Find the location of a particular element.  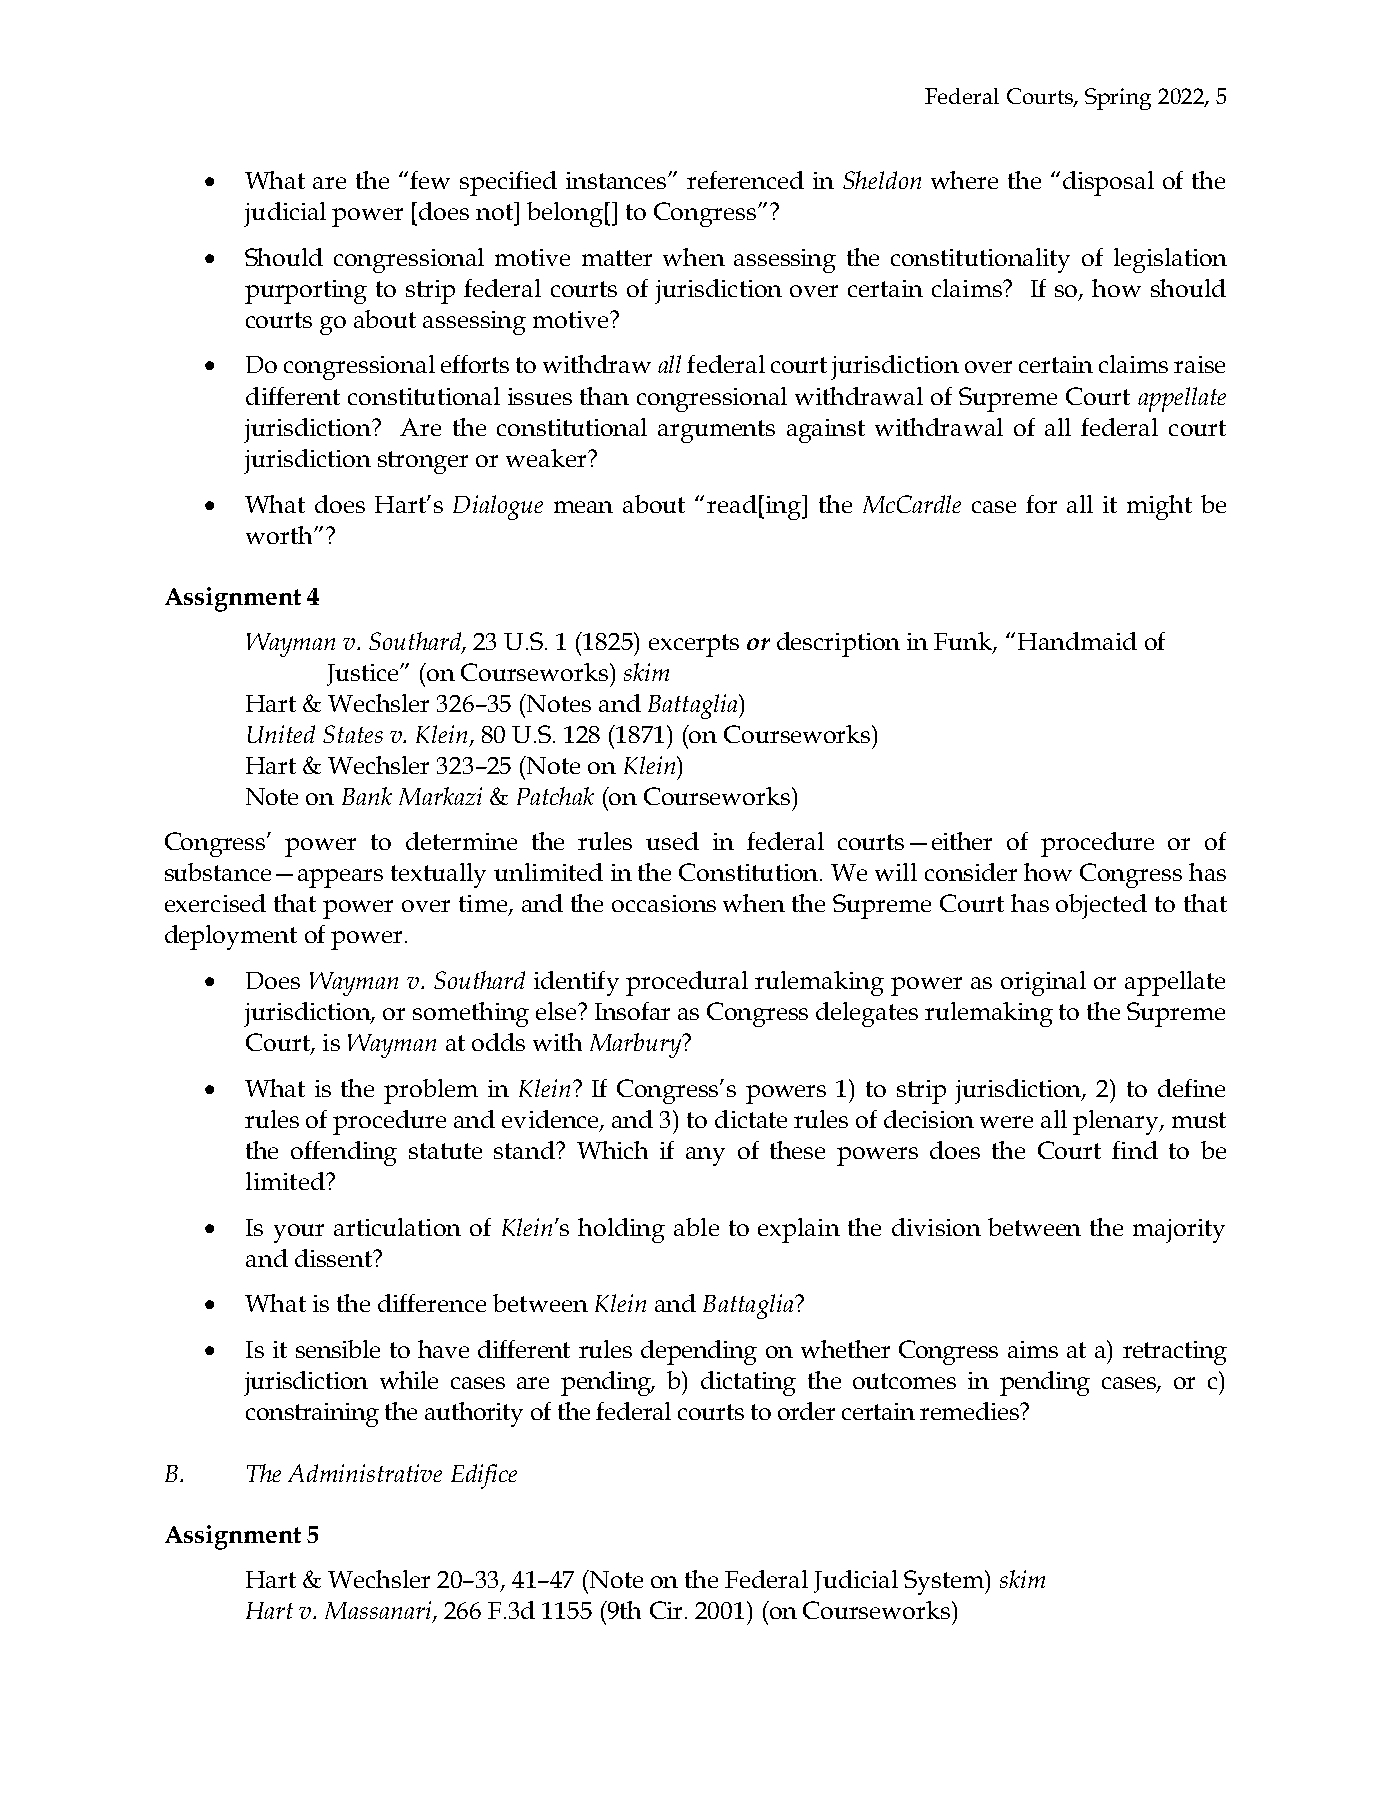

Handmaid is located at coordinates (1077, 641).
